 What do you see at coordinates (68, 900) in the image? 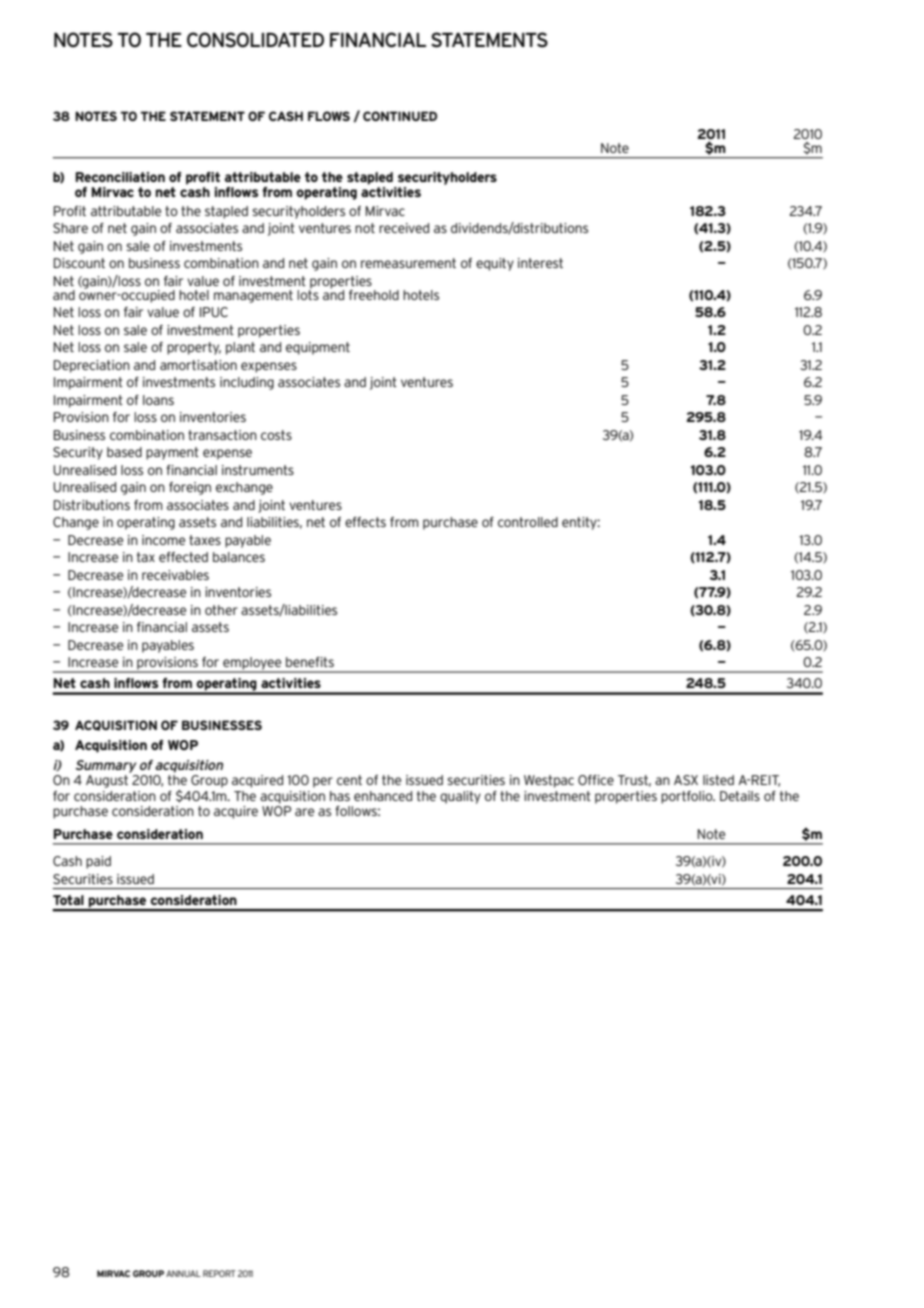
I see `Total` at bounding box center [68, 900].
